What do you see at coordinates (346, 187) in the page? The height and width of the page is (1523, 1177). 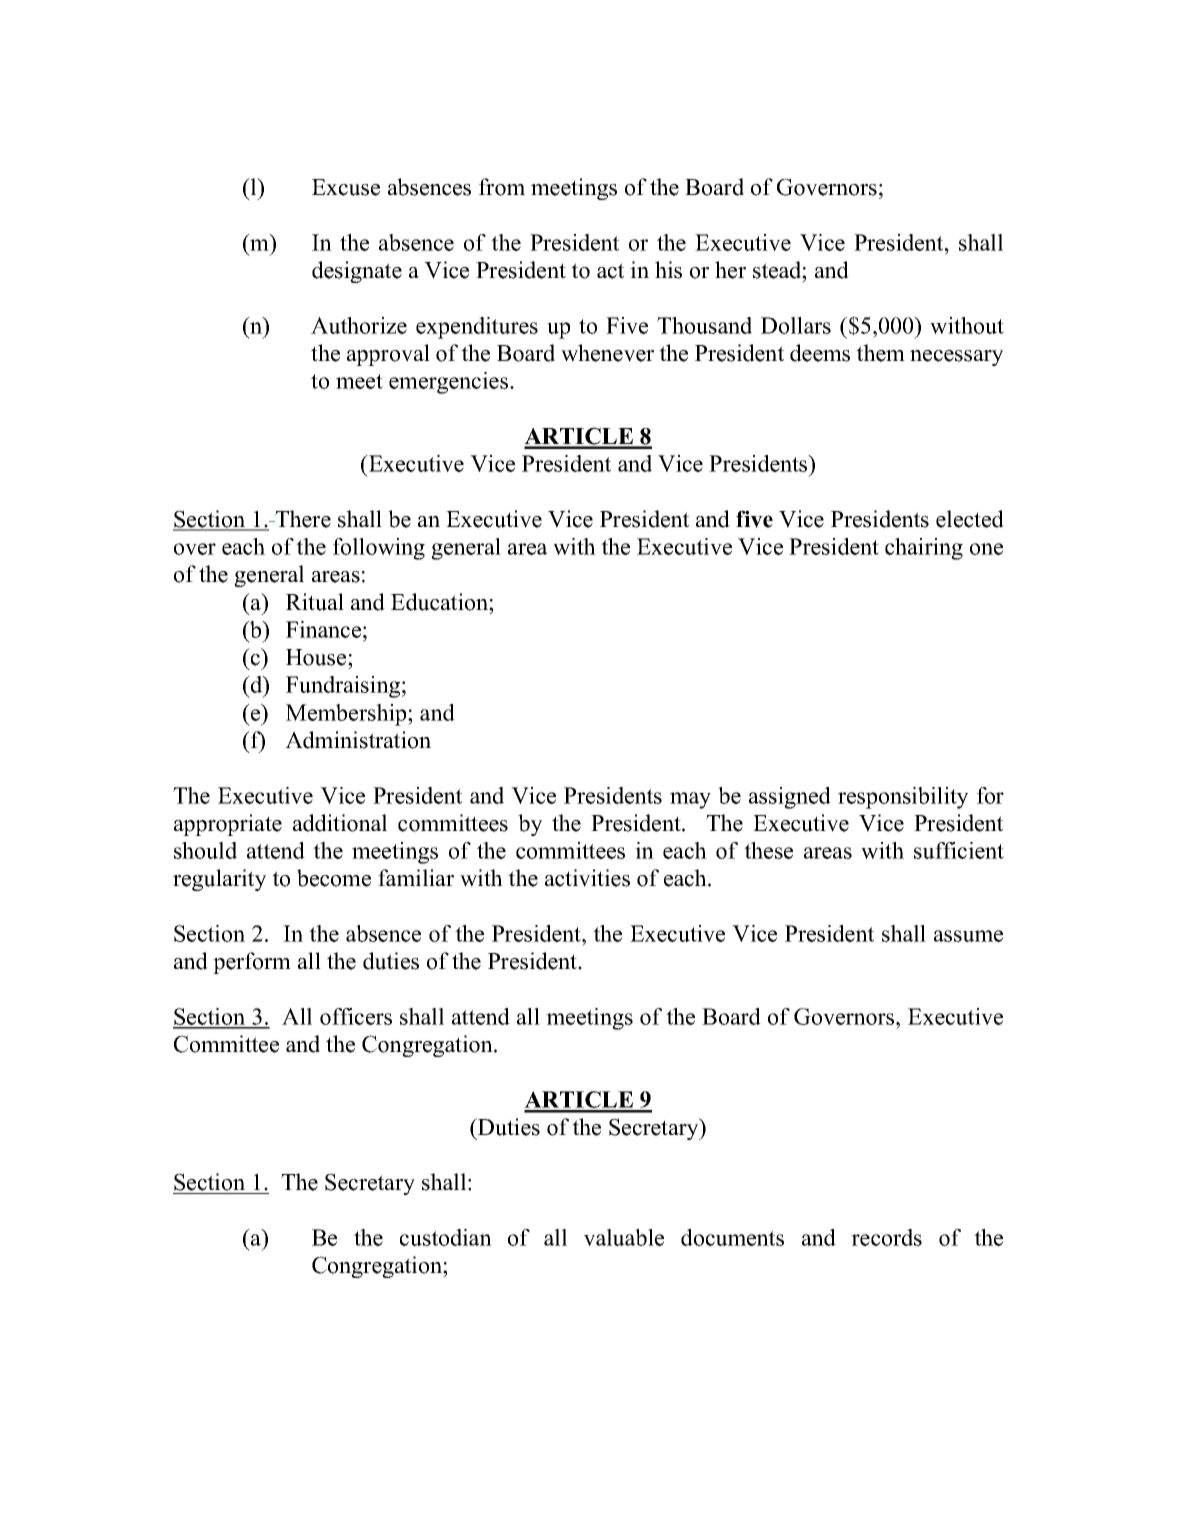 I see `Excuse` at bounding box center [346, 187].
